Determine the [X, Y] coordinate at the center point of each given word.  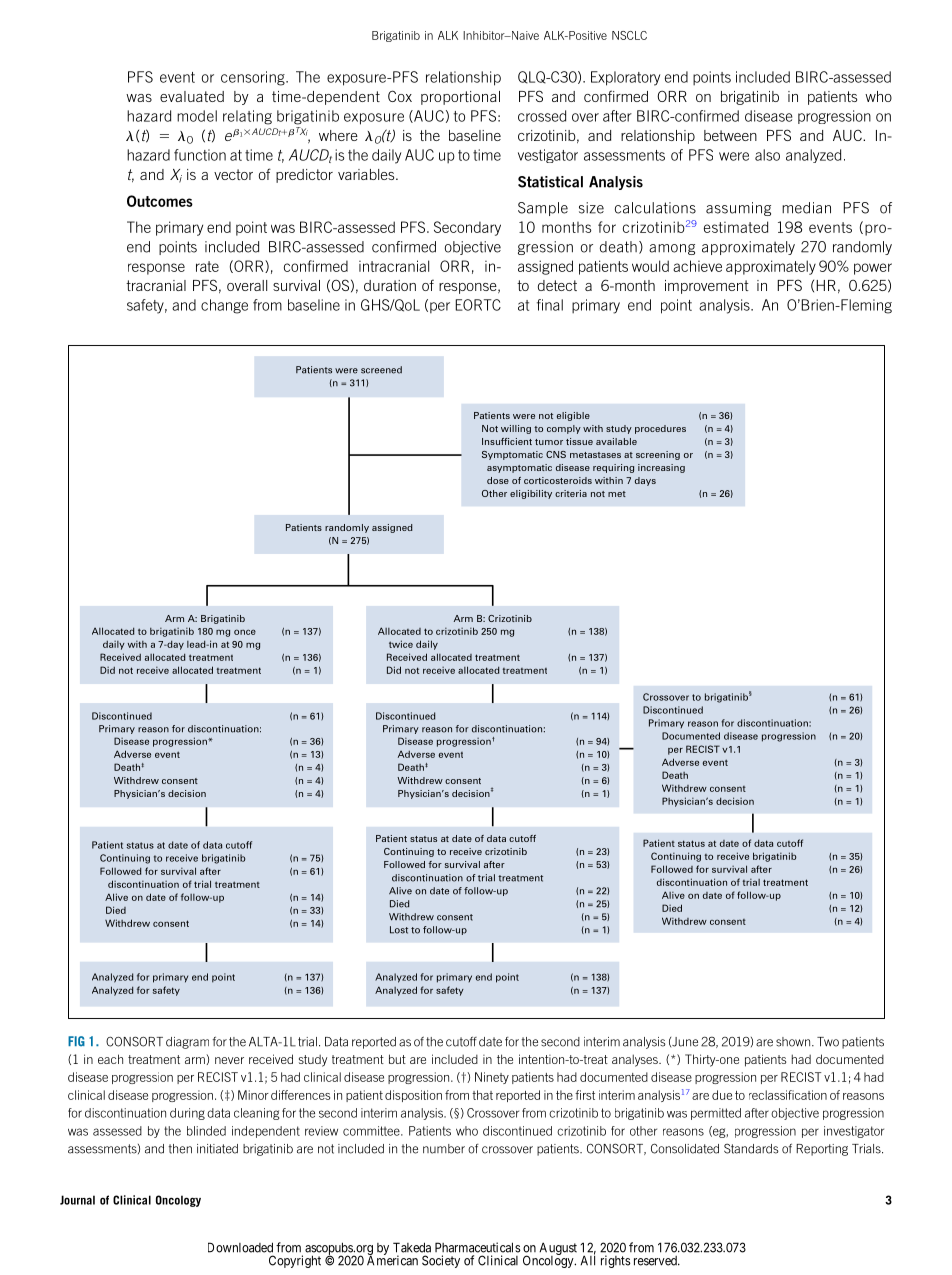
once [245, 632]
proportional [460, 98]
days [645, 481]
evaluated [192, 96]
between [730, 135]
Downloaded [240, 1247]
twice [401, 644]
